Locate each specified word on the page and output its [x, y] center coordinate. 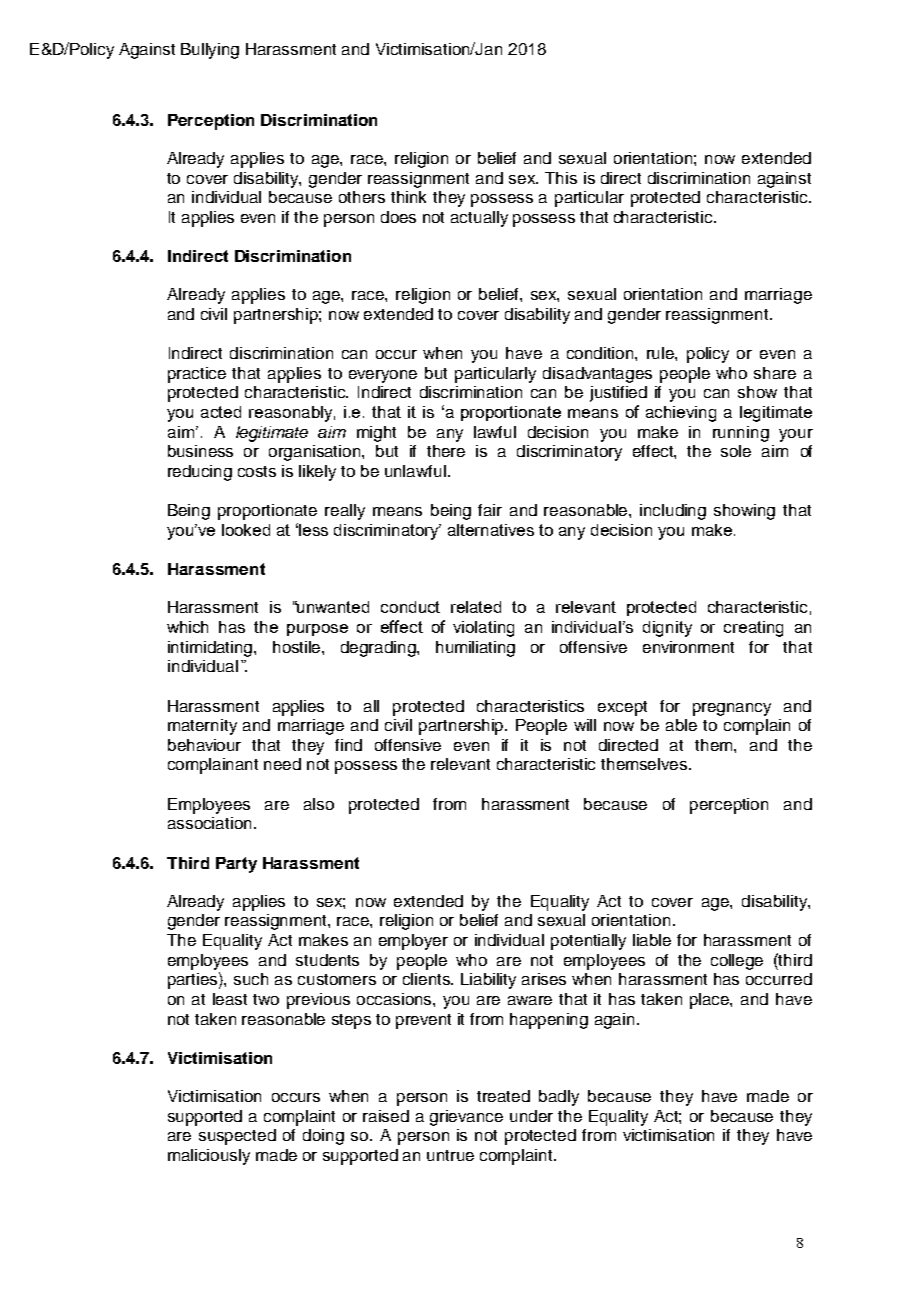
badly [559, 1098]
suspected [237, 1137]
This [561, 178]
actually [479, 219]
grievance [466, 1118]
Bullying [210, 51]
